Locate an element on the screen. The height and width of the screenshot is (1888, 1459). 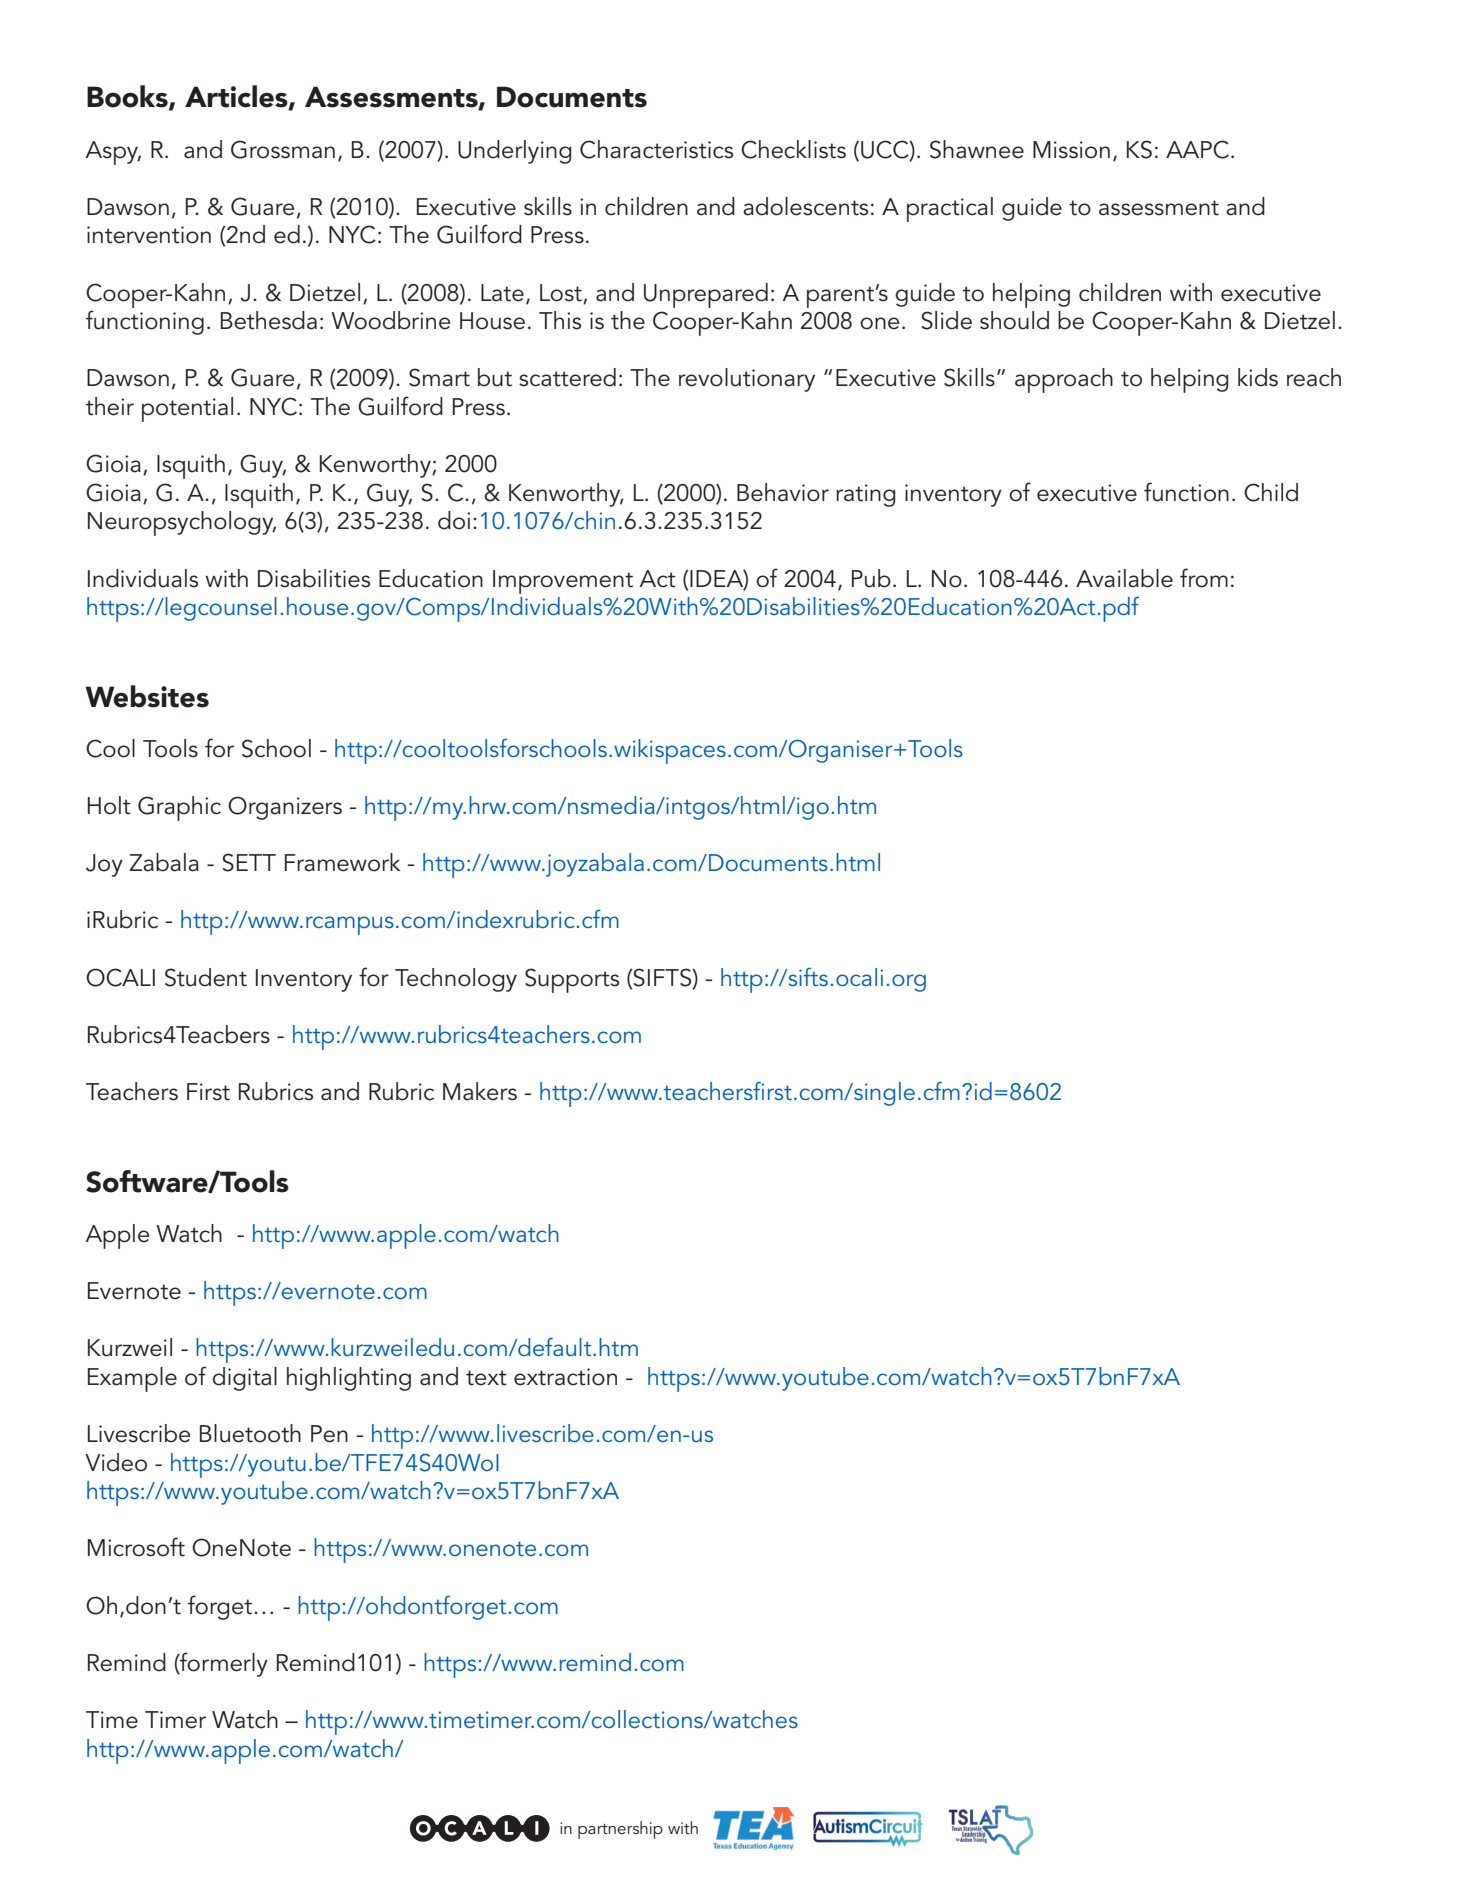
extraction is located at coordinates (565, 1377).
